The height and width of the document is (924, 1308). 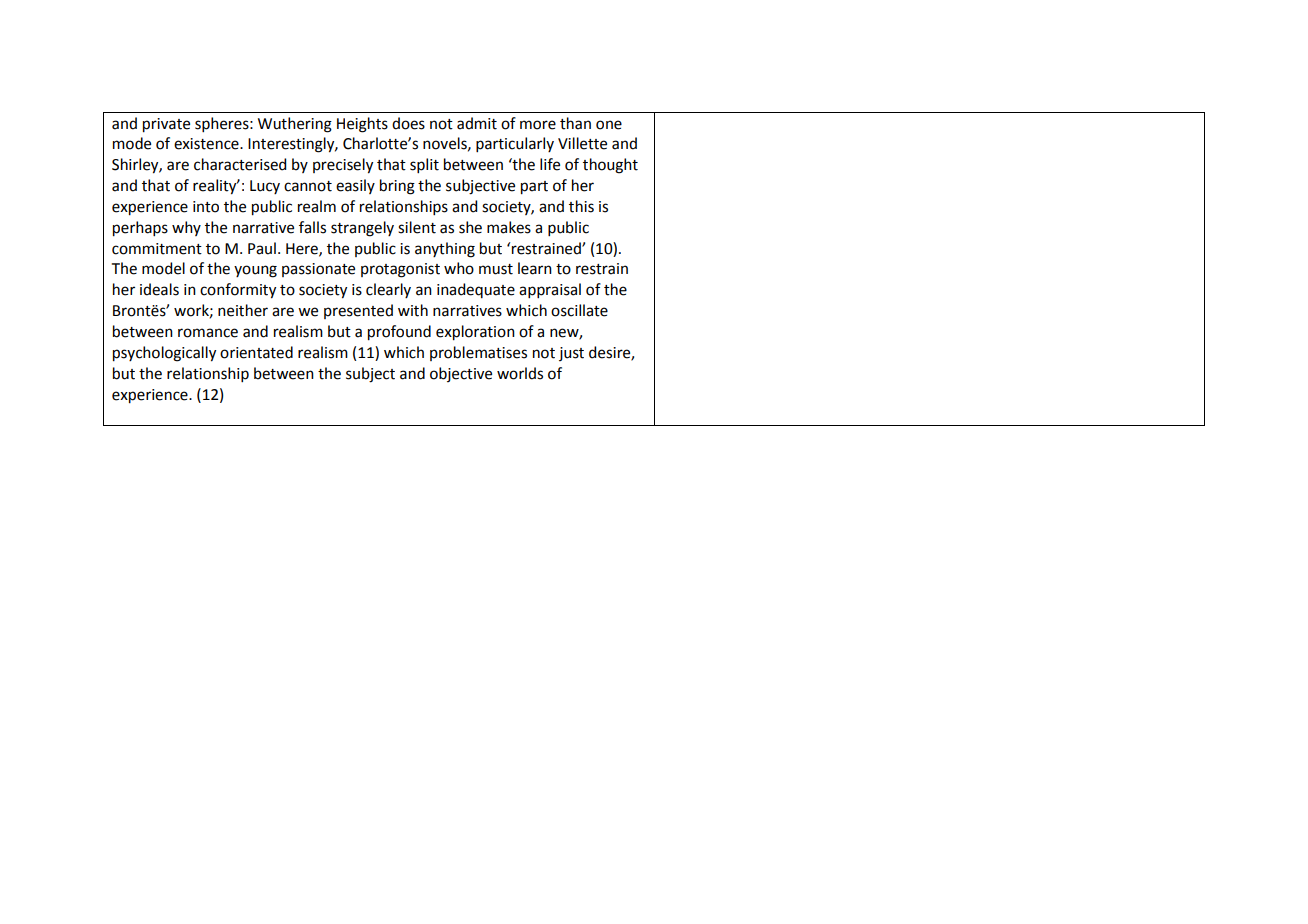 What do you see at coordinates (164, 354) in the document?
I see `psychologically` at bounding box center [164, 354].
